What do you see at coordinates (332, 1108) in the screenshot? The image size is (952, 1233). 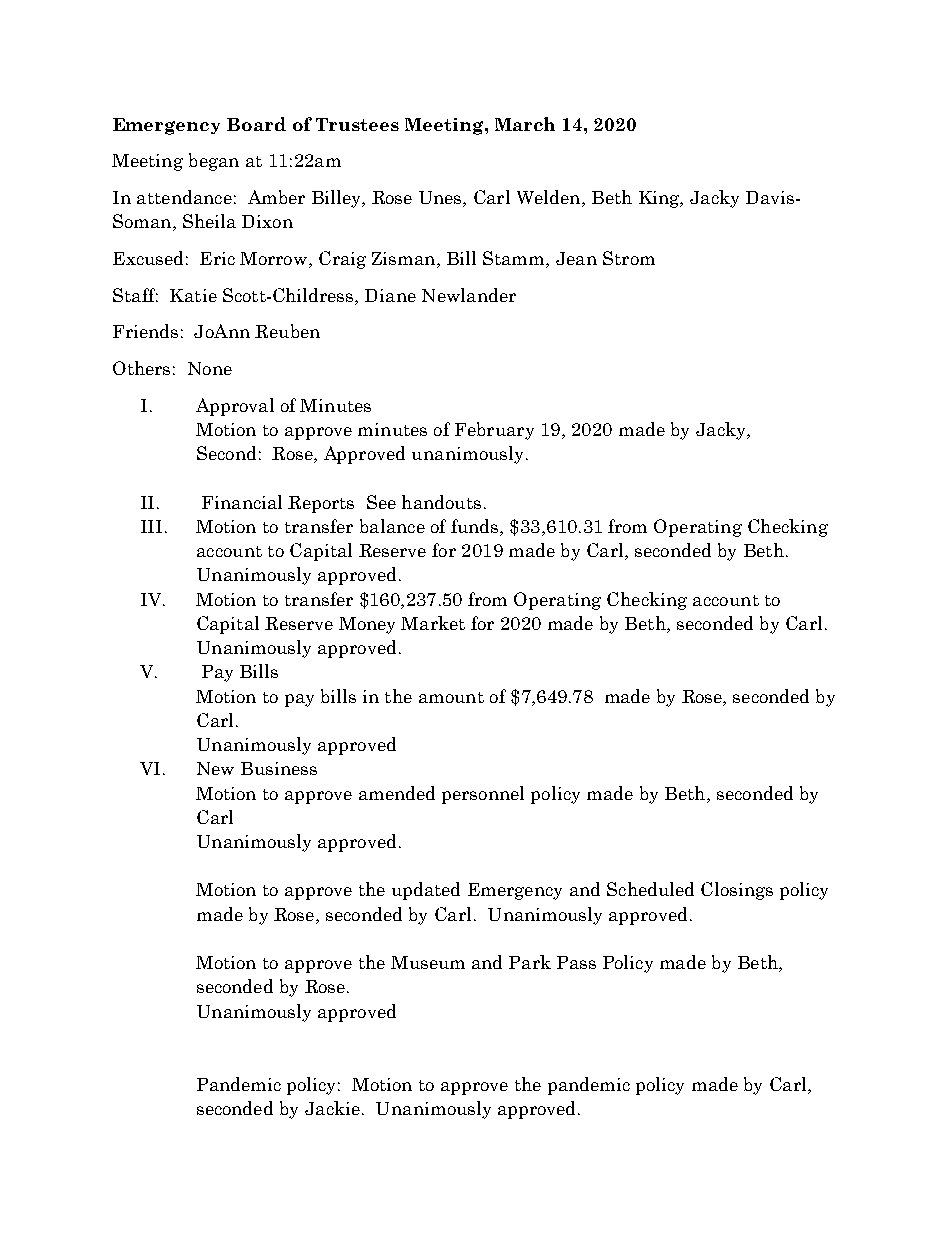 I see `Jackie` at bounding box center [332, 1108].
